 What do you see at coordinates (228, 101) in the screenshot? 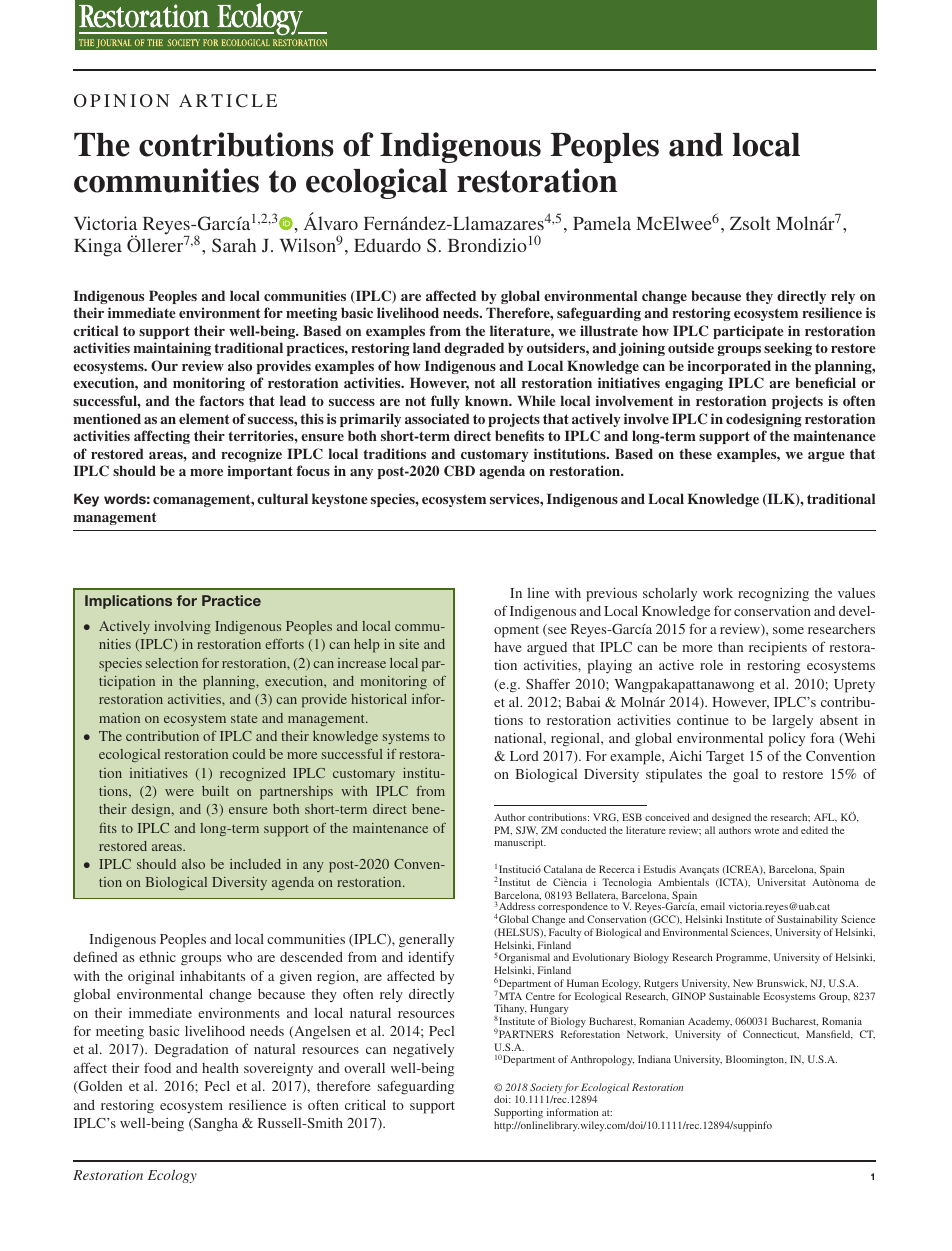
I see `ARTICLE` at bounding box center [228, 101].
